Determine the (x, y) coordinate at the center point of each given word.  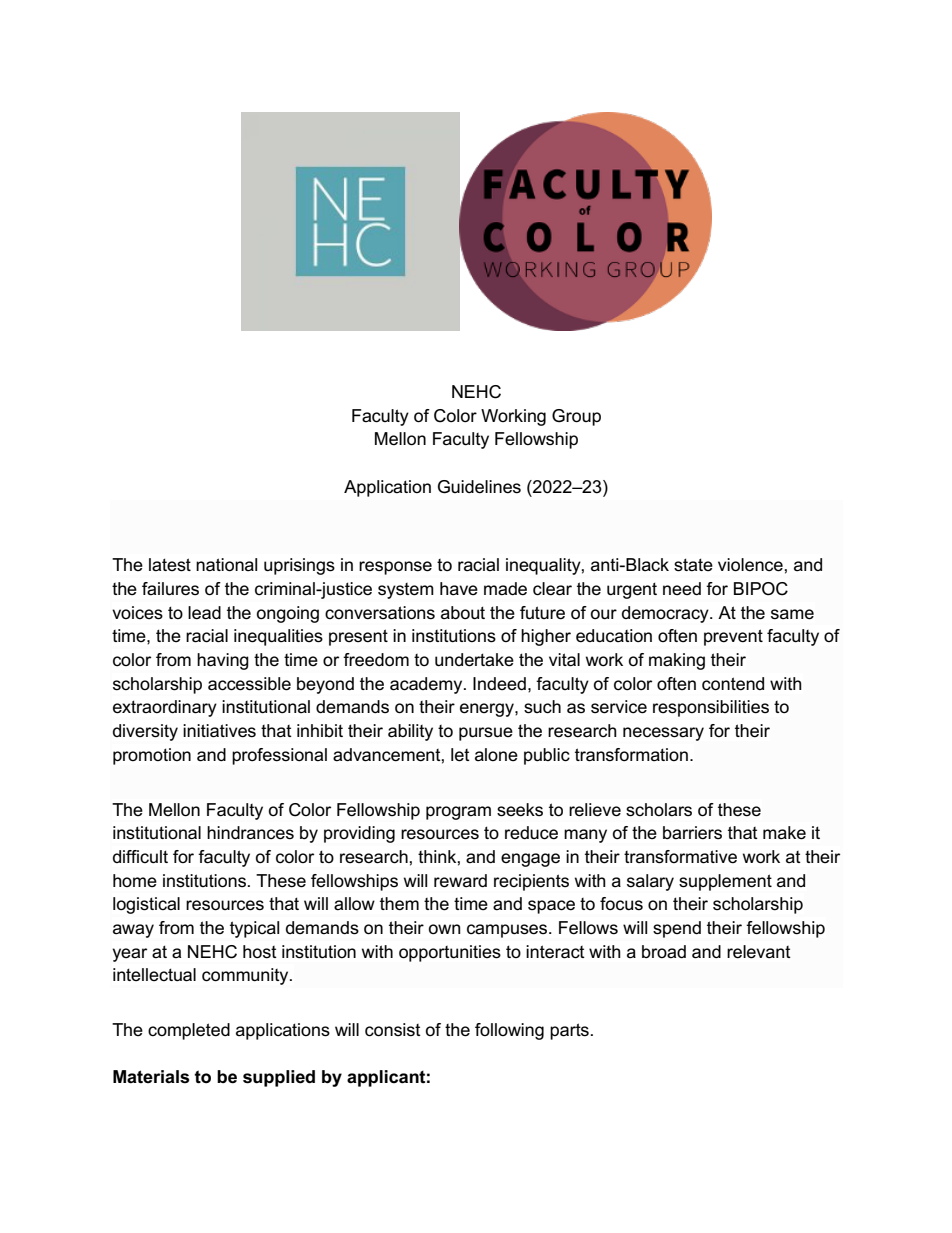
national (226, 565)
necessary (663, 734)
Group (576, 417)
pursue (486, 734)
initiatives (219, 731)
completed (189, 1031)
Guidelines (479, 487)
